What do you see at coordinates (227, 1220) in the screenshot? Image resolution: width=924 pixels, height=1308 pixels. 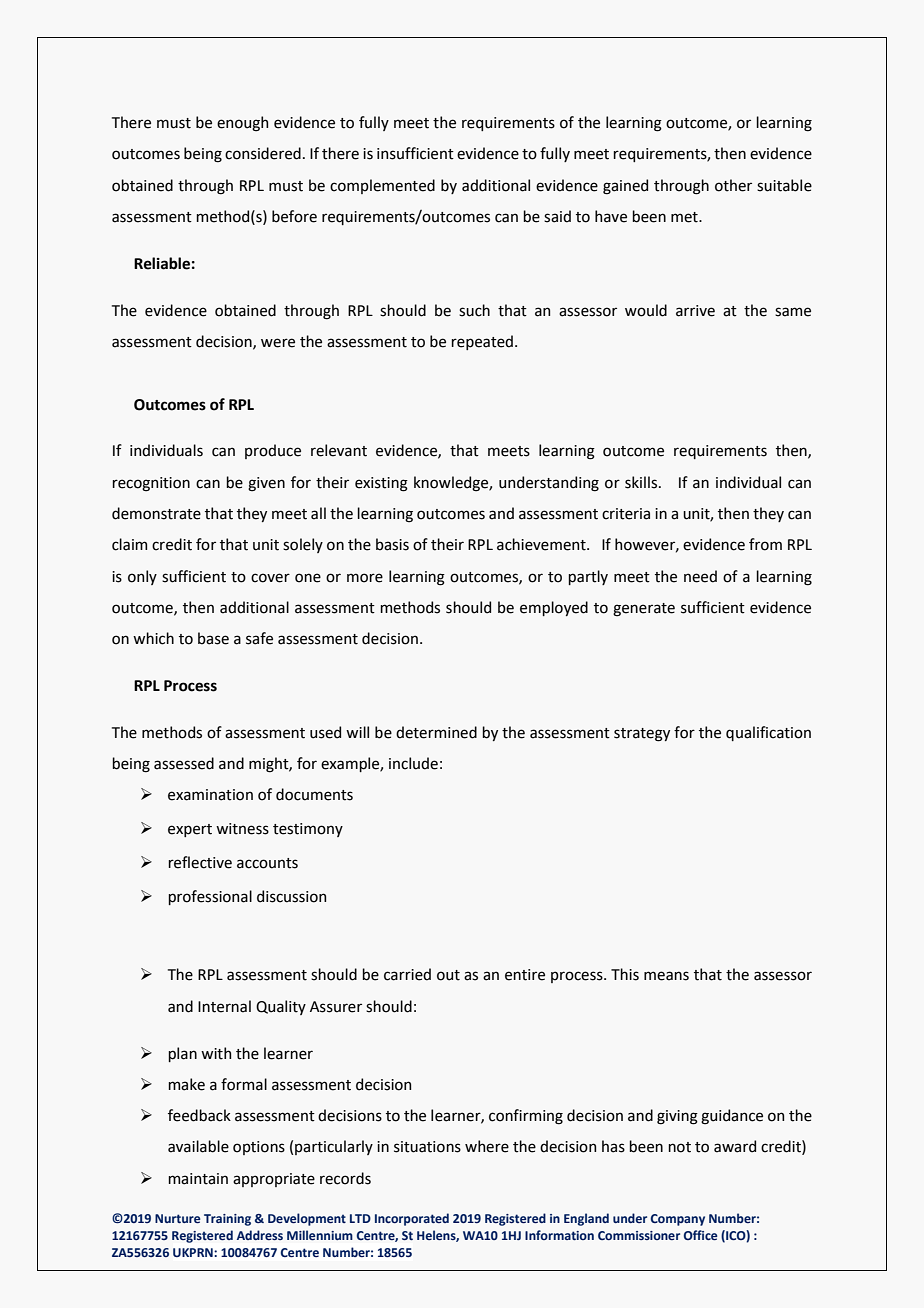 I see `Training` at bounding box center [227, 1220].
